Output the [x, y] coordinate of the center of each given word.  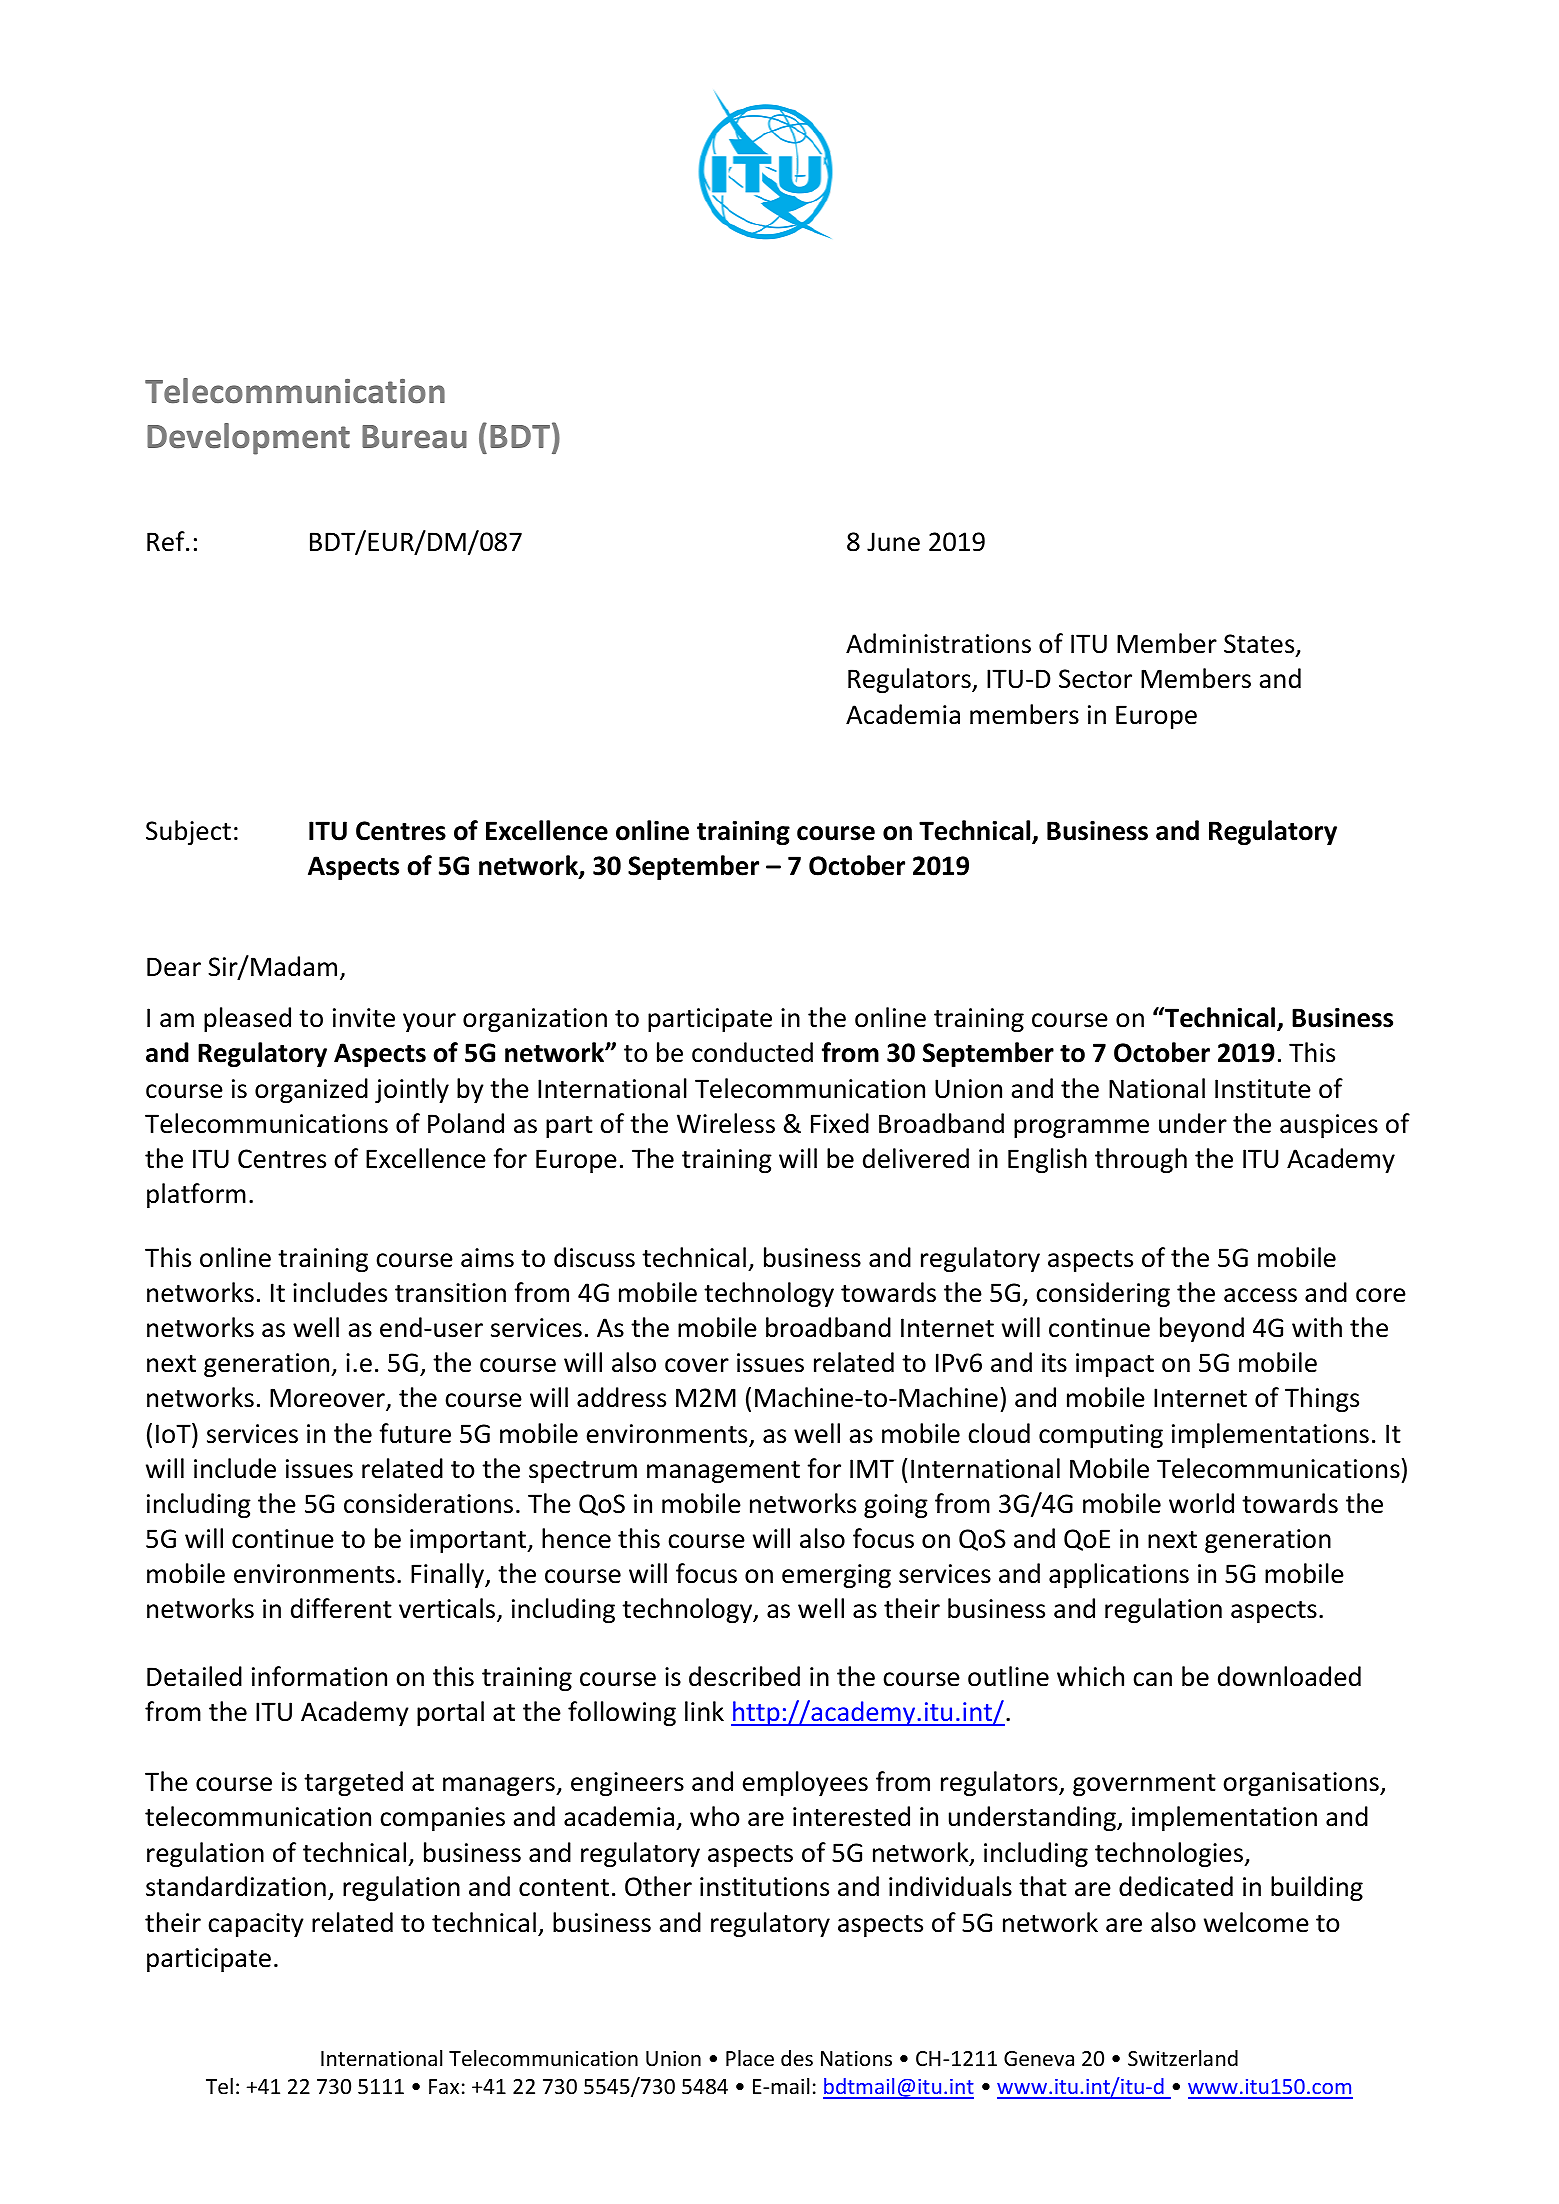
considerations [428, 1503]
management [723, 1472]
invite [364, 1018]
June [893, 542]
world [1201, 1503]
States [1260, 645]
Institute [1263, 1089]
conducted [752, 1052]
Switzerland [1183, 2058]
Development [248, 439]
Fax [444, 2086]
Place [750, 2058]
